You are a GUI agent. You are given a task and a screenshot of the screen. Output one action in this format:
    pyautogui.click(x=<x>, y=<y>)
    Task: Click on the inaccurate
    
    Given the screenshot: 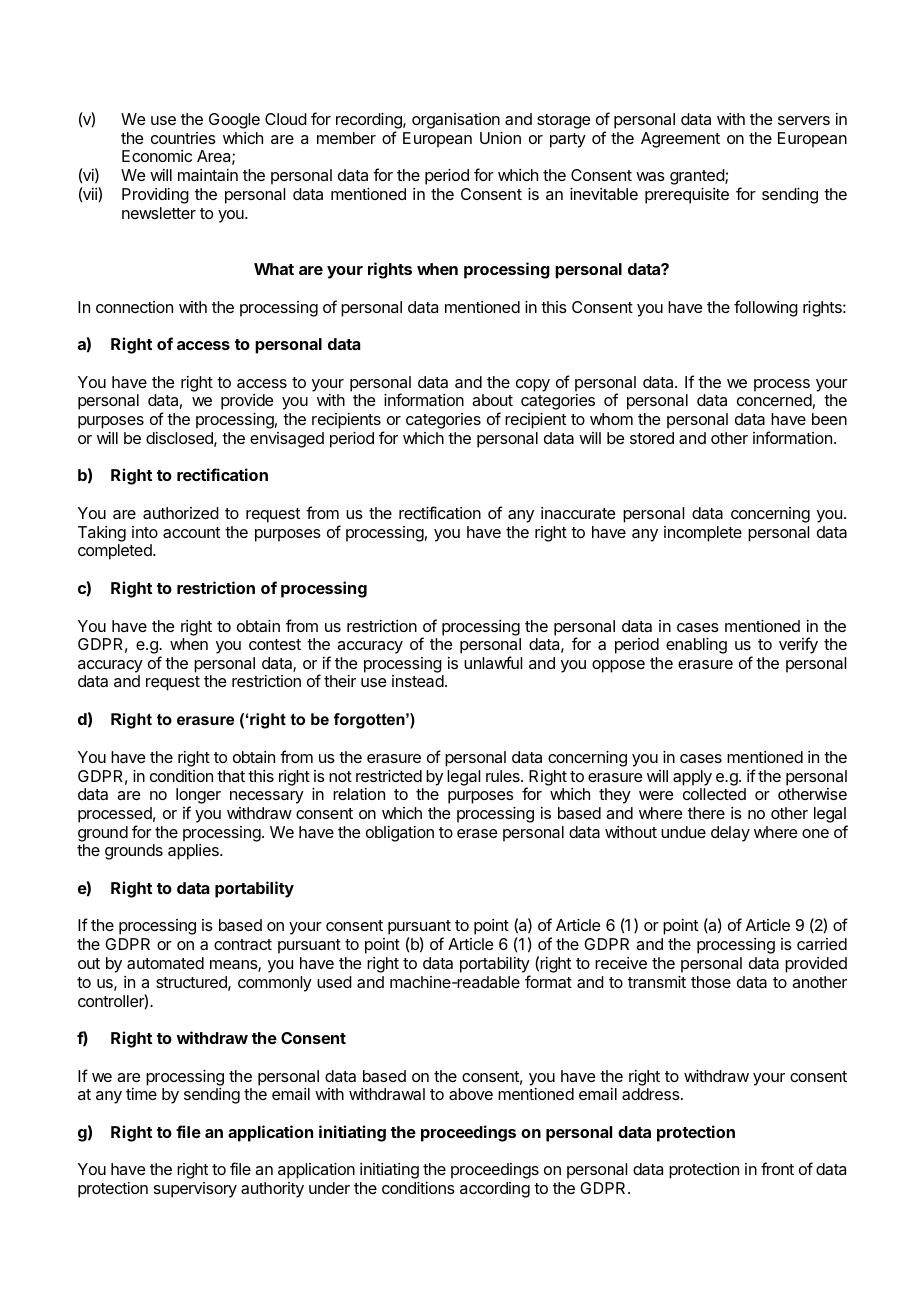 What is the action you would take?
    pyautogui.click(x=578, y=513)
